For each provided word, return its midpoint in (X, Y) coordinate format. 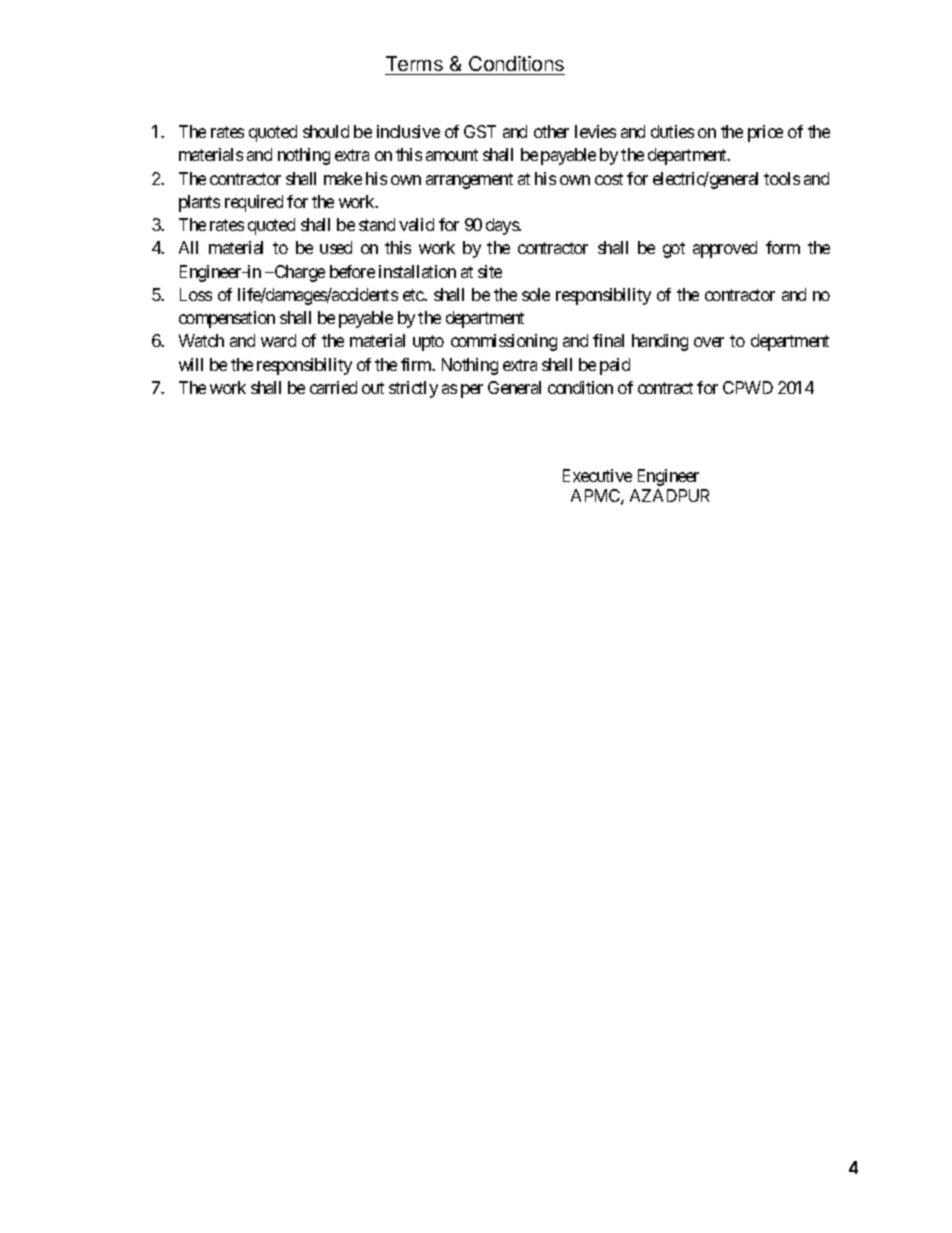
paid (615, 366)
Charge (298, 273)
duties (672, 131)
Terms (414, 63)
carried (333, 387)
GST (480, 131)
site (490, 271)
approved (725, 249)
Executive (597, 475)
